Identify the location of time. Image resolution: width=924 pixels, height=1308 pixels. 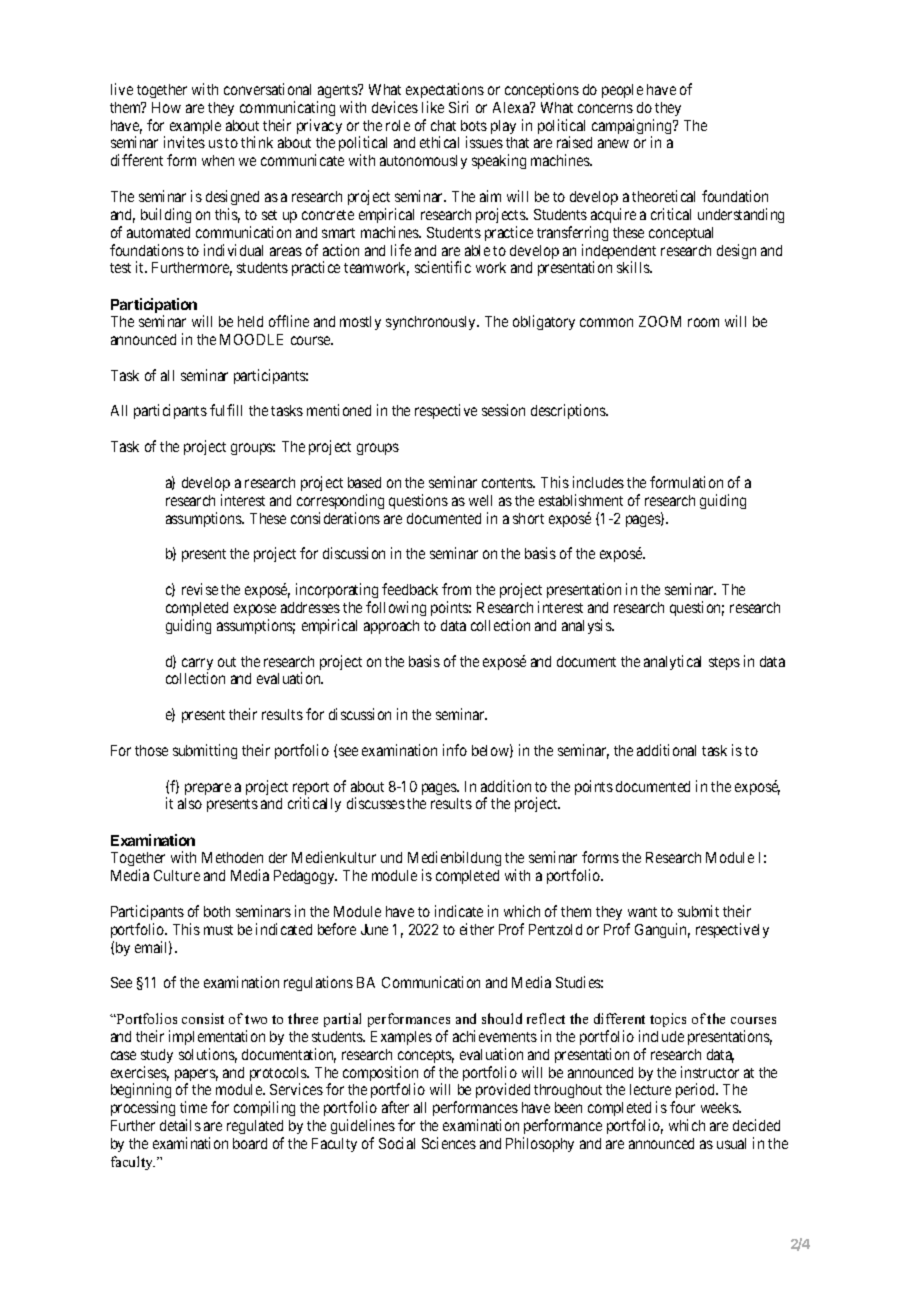
(193, 1107).
